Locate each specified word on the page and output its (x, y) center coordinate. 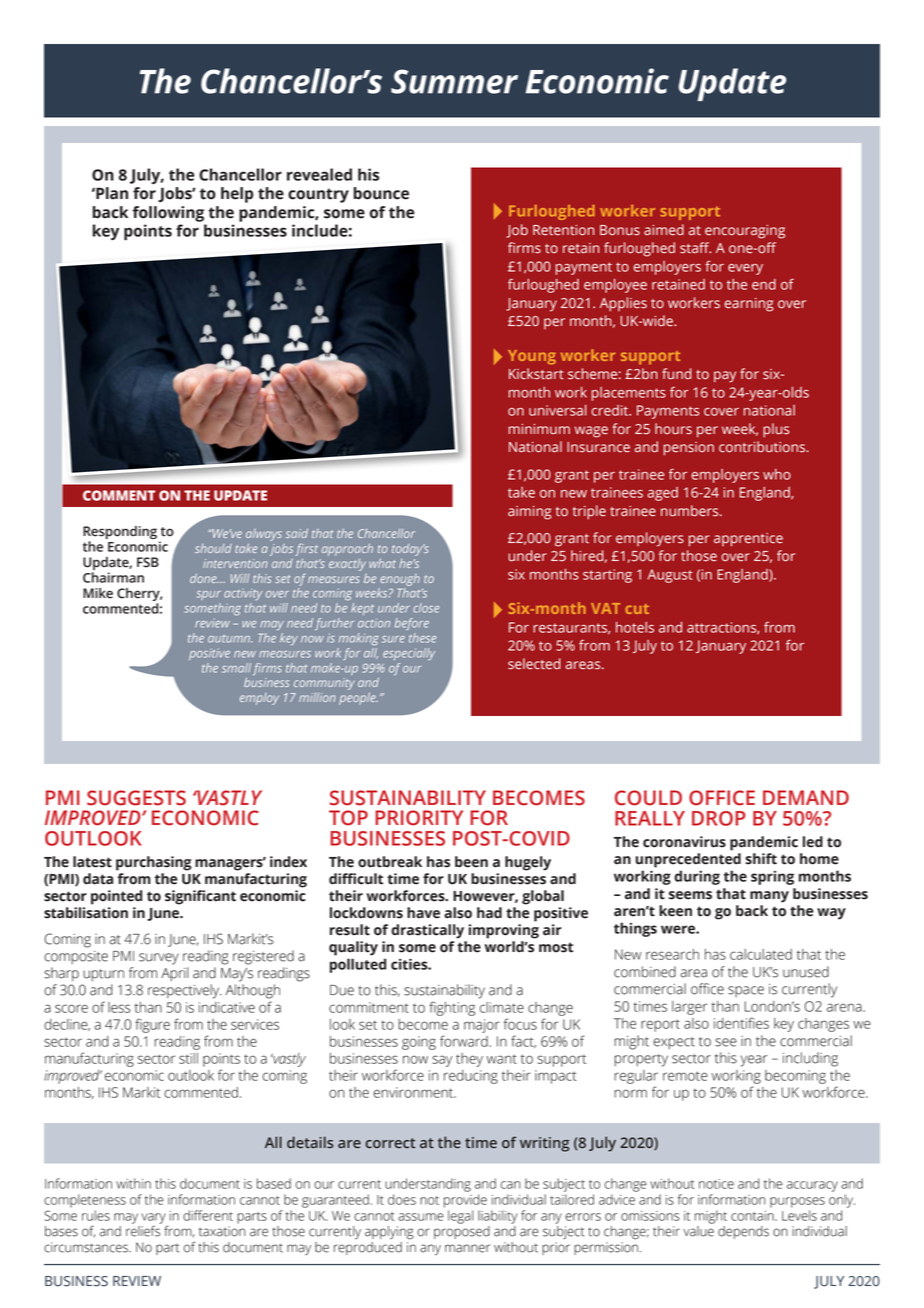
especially (409, 654)
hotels (635, 627)
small (236, 668)
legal (460, 1217)
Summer (454, 81)
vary (154, 1219)
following (168, 214)
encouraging (745, 232)
